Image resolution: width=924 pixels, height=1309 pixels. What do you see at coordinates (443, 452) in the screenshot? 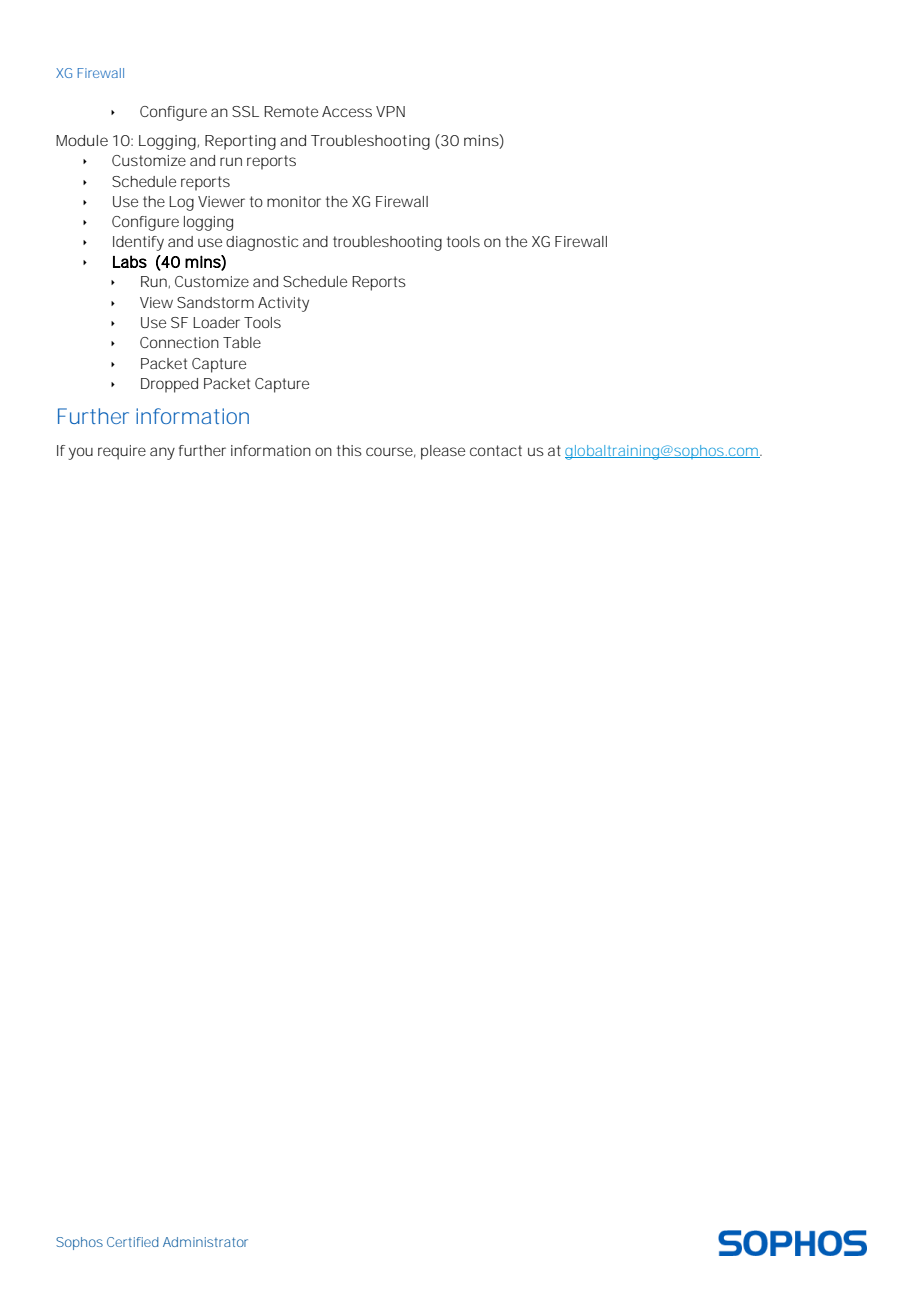
I see `please` at bounding box center [443, 452].
